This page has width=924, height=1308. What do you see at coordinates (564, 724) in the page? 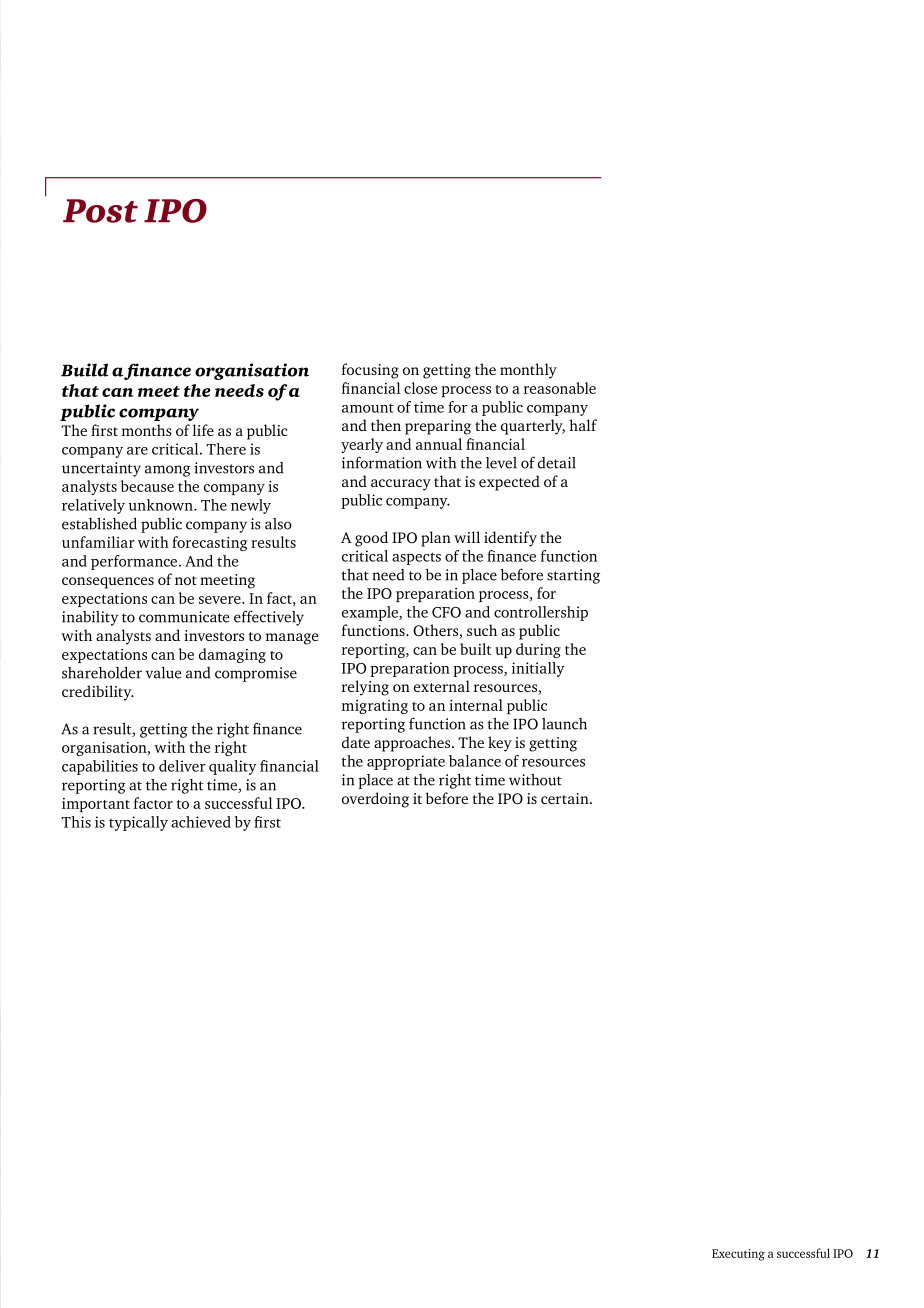
I see `launch` at bounding box center [564, 724].
